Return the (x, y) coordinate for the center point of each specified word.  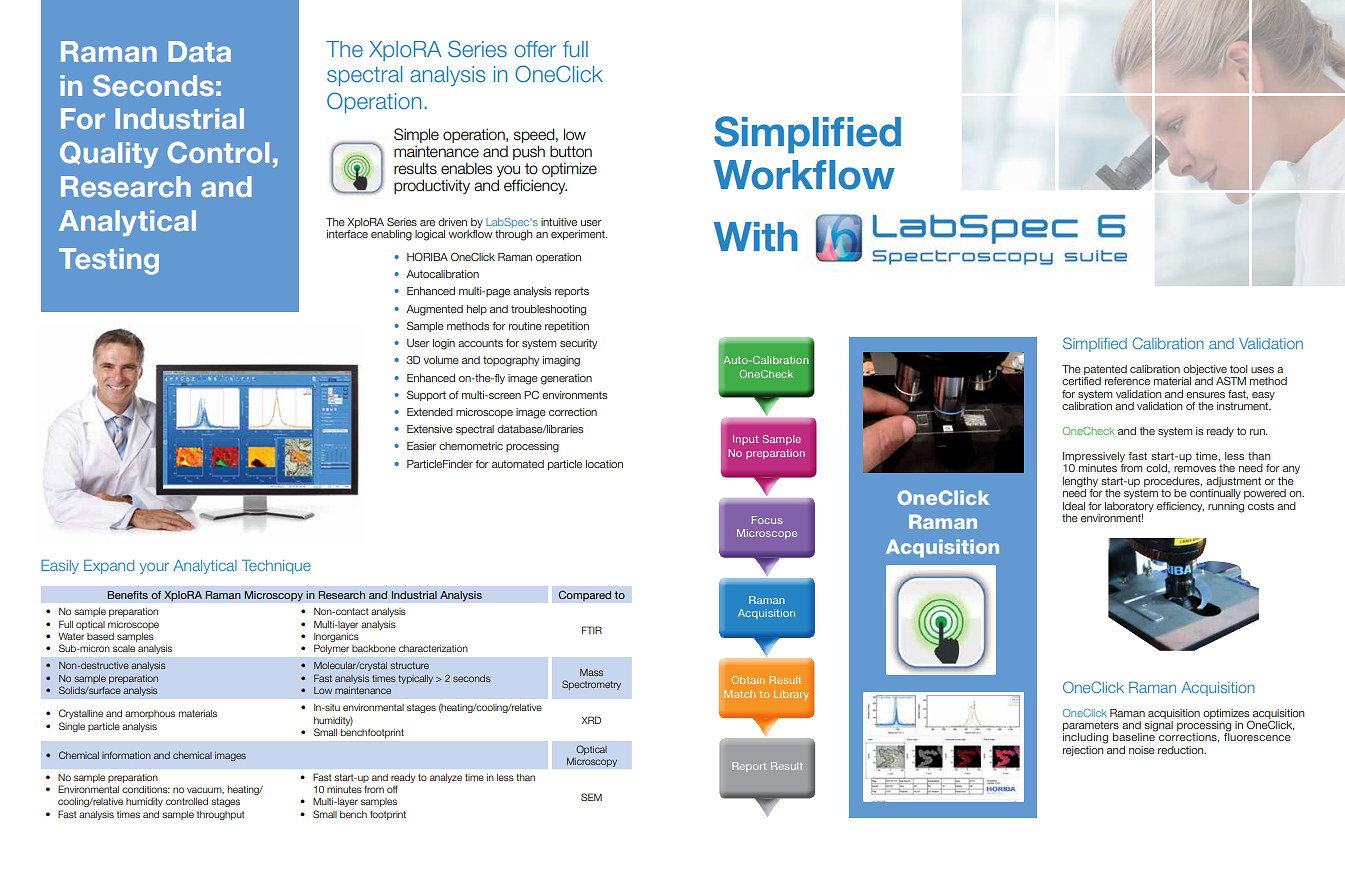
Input (746, 440)
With (756, 236)
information (126, 755)
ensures (1205, 395)
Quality (109, 155)
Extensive (430, 429)
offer (535, 49)
